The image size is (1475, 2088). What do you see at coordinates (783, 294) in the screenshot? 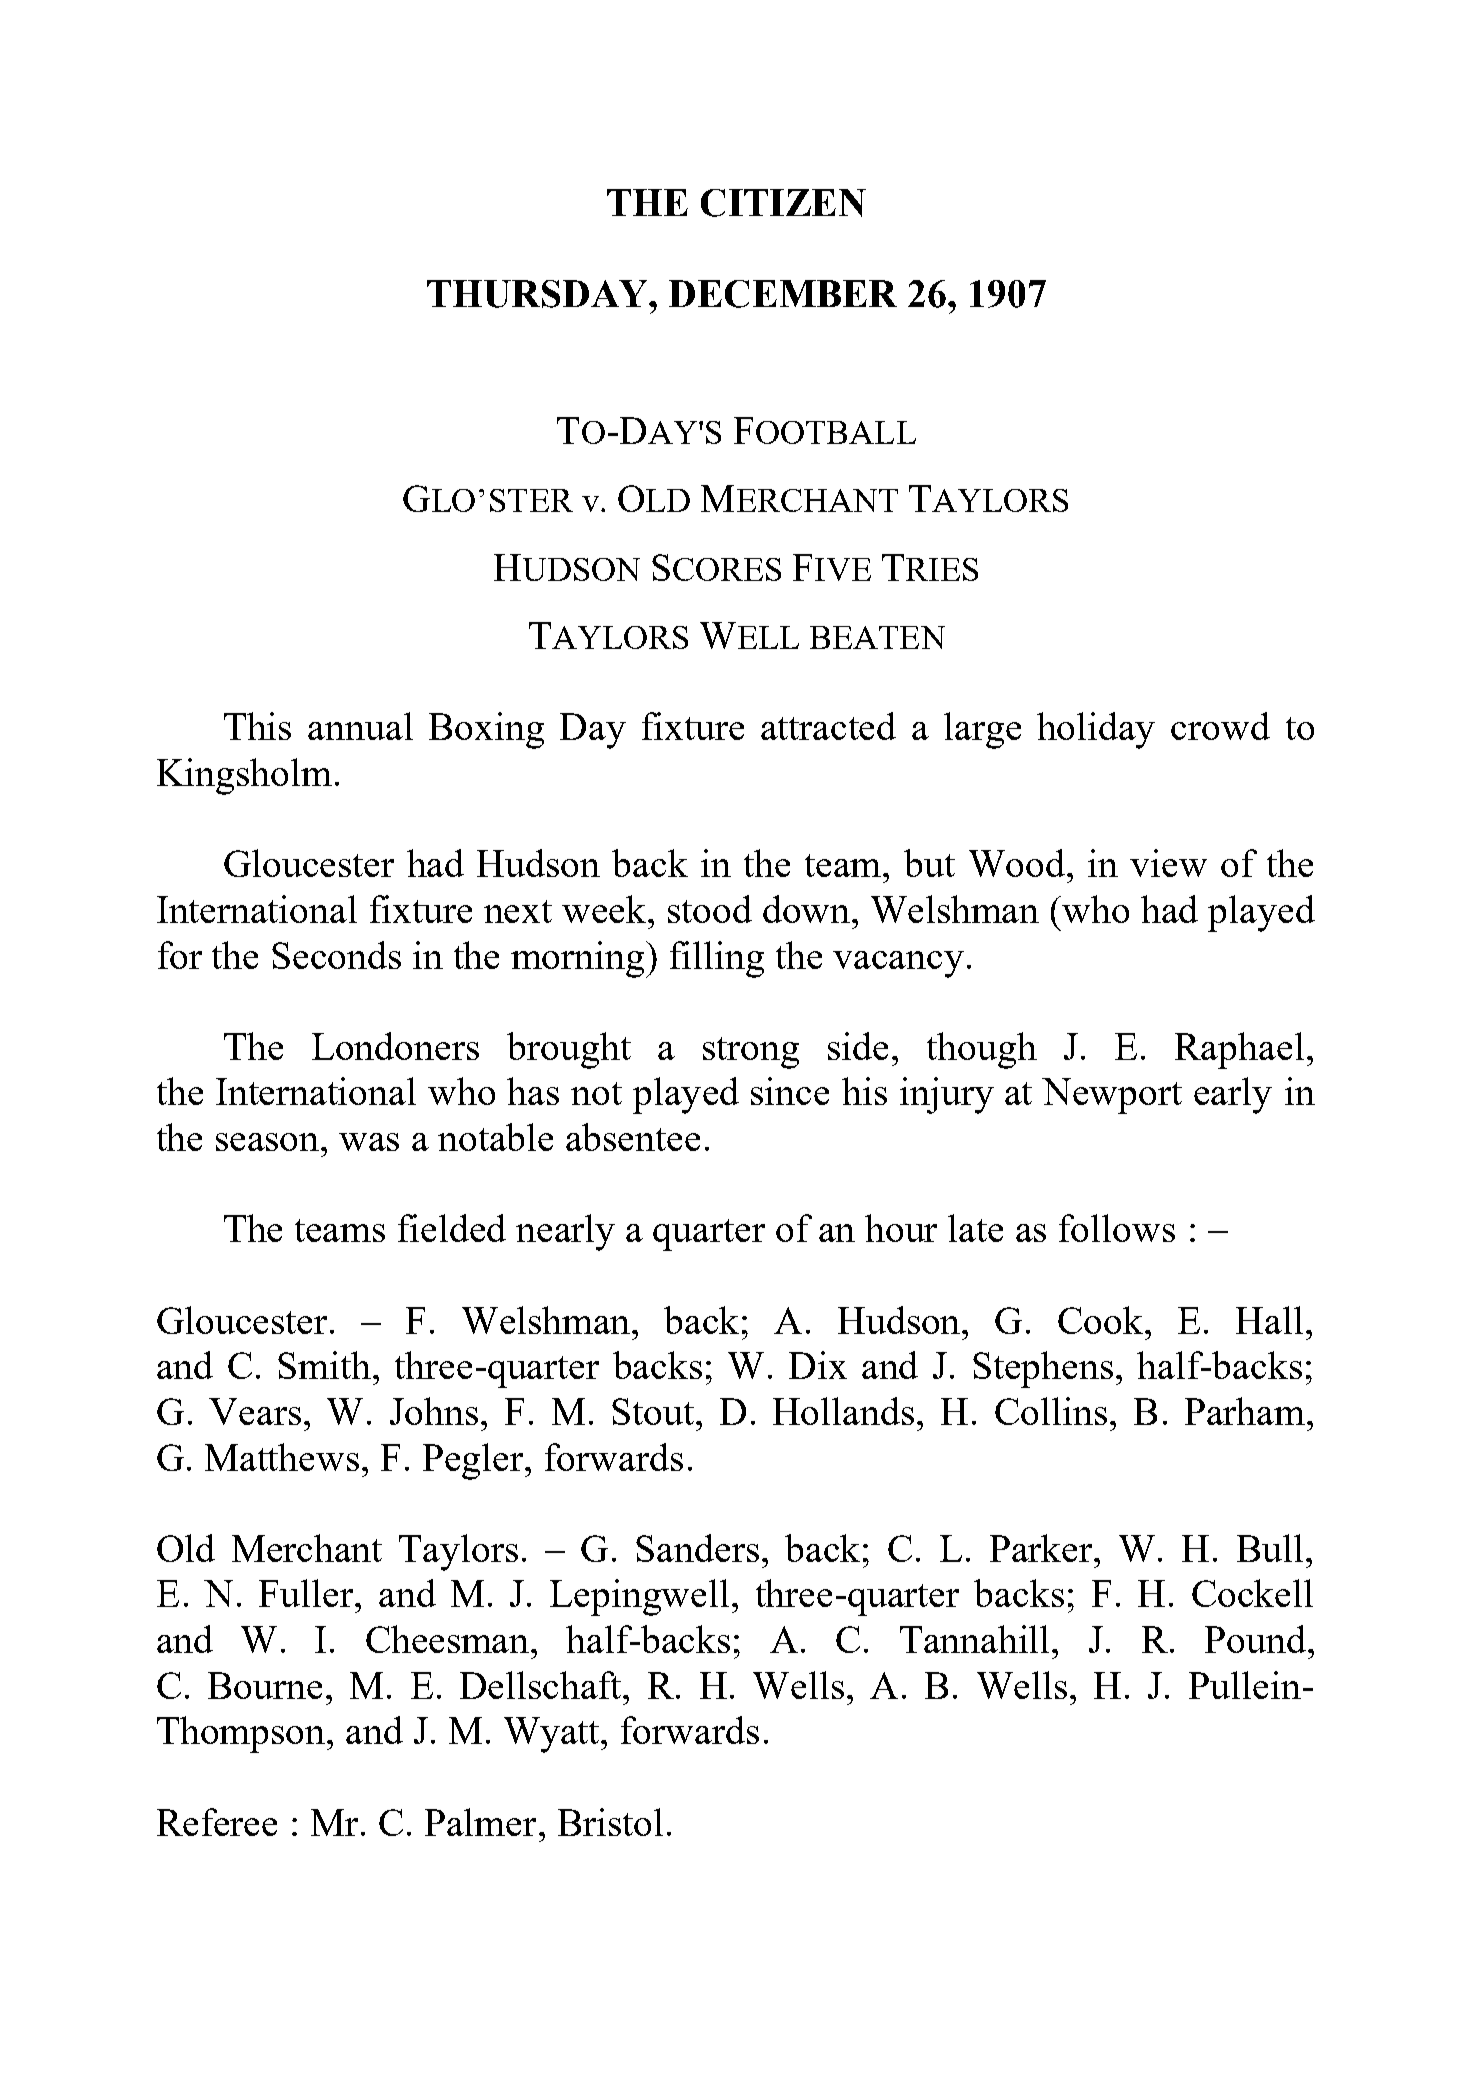
I see `DECEMBER` at bounding box center [783, 294].
